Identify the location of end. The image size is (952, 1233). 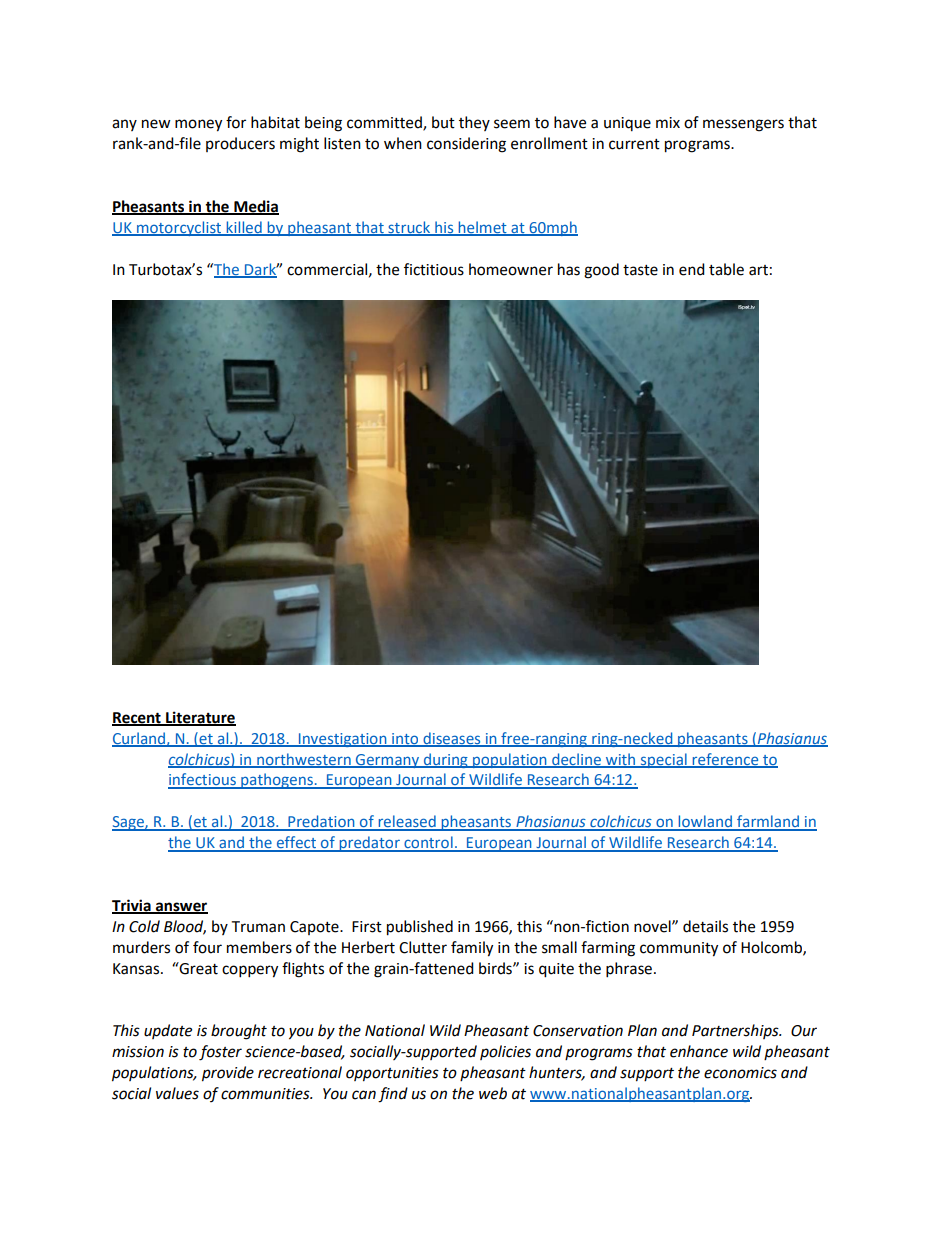
(692, 269).
